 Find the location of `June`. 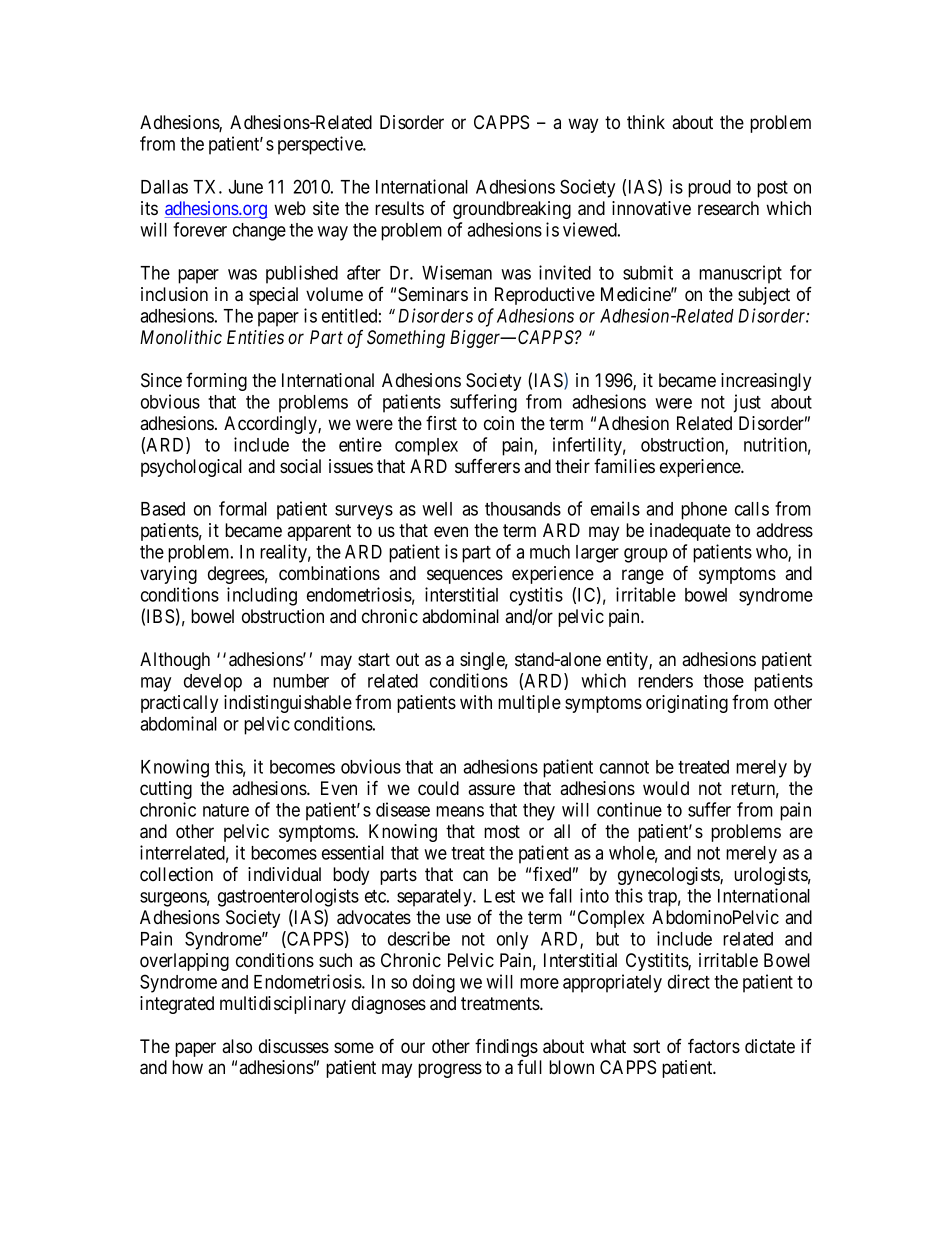

June is located at coordinates (246, 187).
